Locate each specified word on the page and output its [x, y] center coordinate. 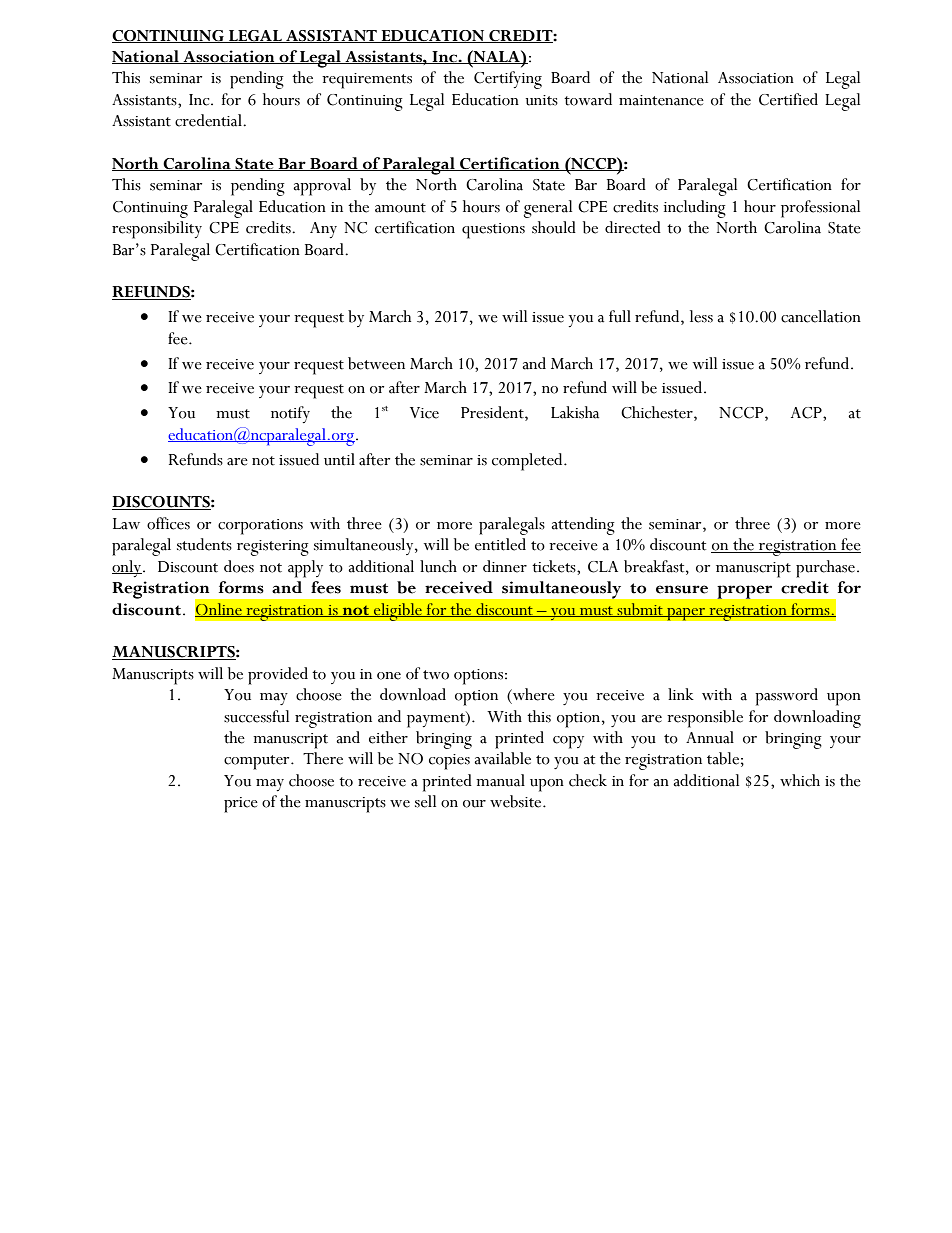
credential [209, 120]
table [723, 758]
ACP [807, 413]
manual [500, 780]
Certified [788, 99]
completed [528, 462]
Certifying [508, 80]
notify [290, 414]
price [241, 805]
